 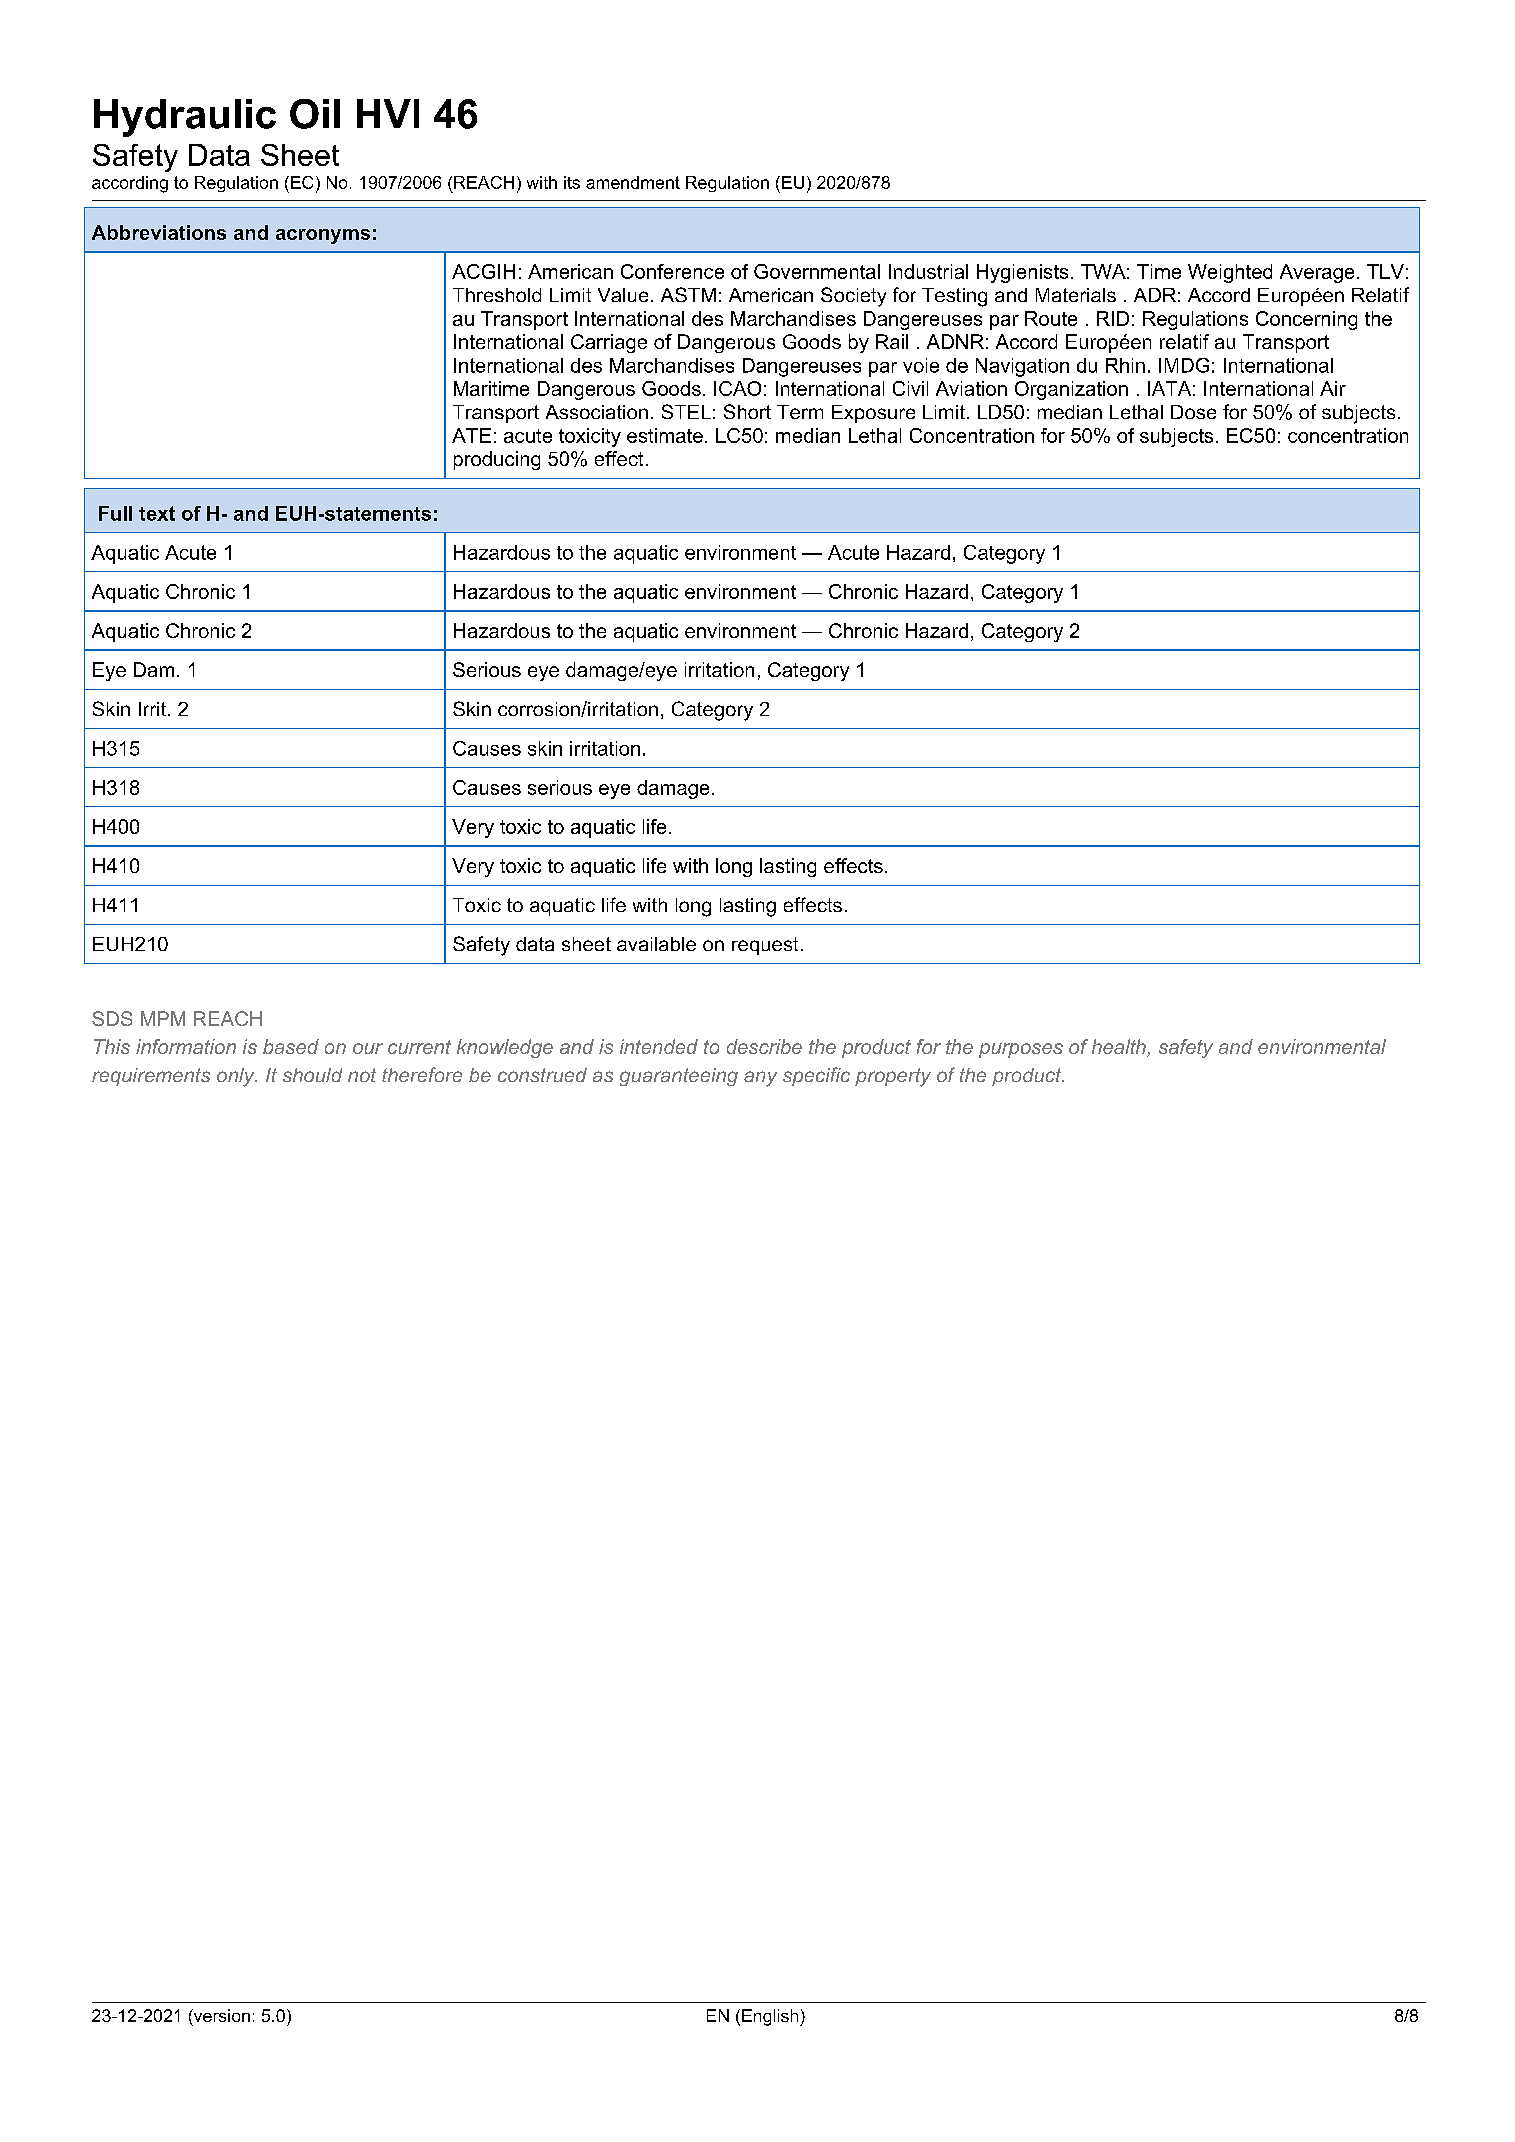 I want to click on Oil, so click(x=315, y=114).
